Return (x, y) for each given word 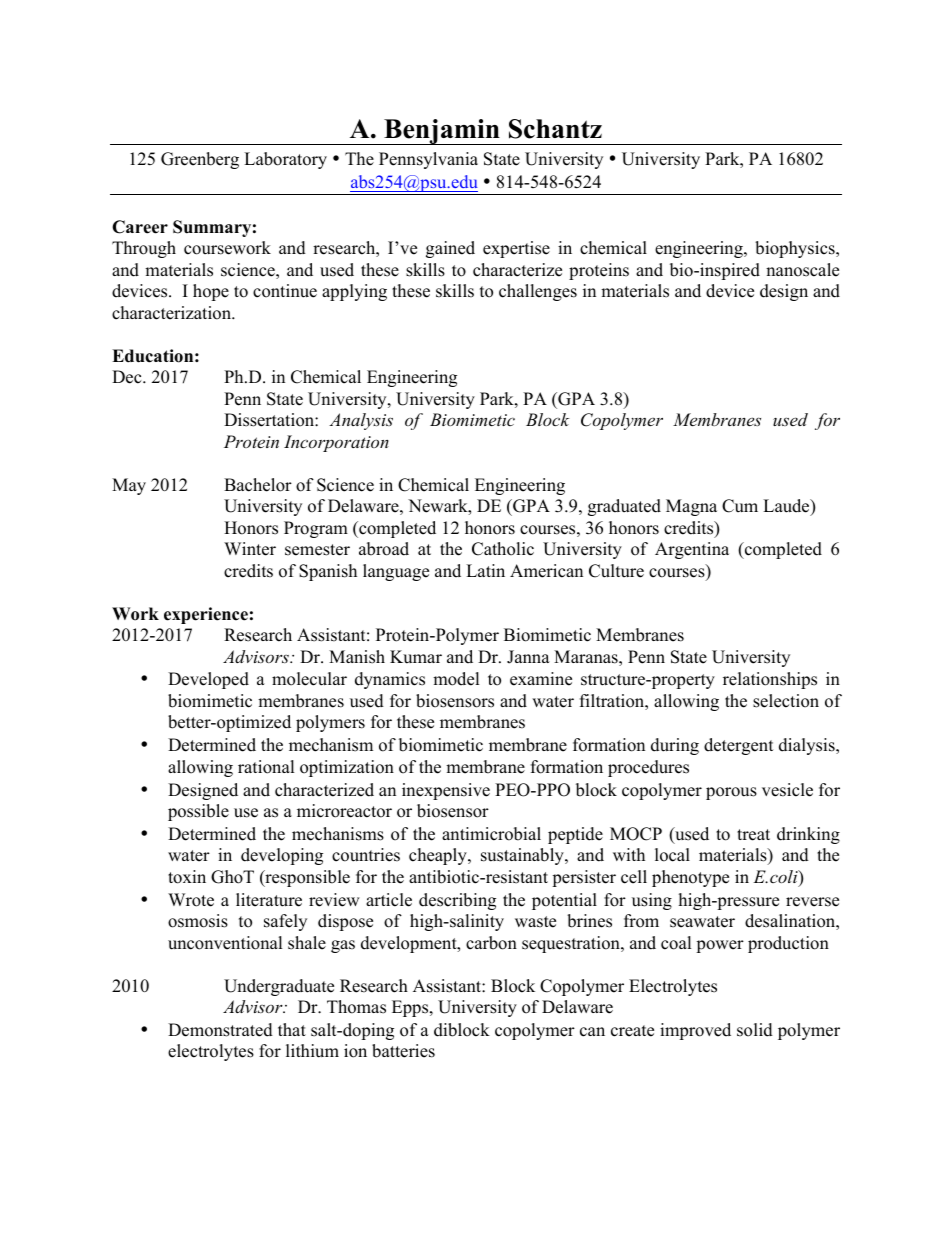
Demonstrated (220, 1030)
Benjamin (442, 132)
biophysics (796, 249)
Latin (485, 570)
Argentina (692, 550)
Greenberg (200, 160)
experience (206, 615)
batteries (403, 1051)
